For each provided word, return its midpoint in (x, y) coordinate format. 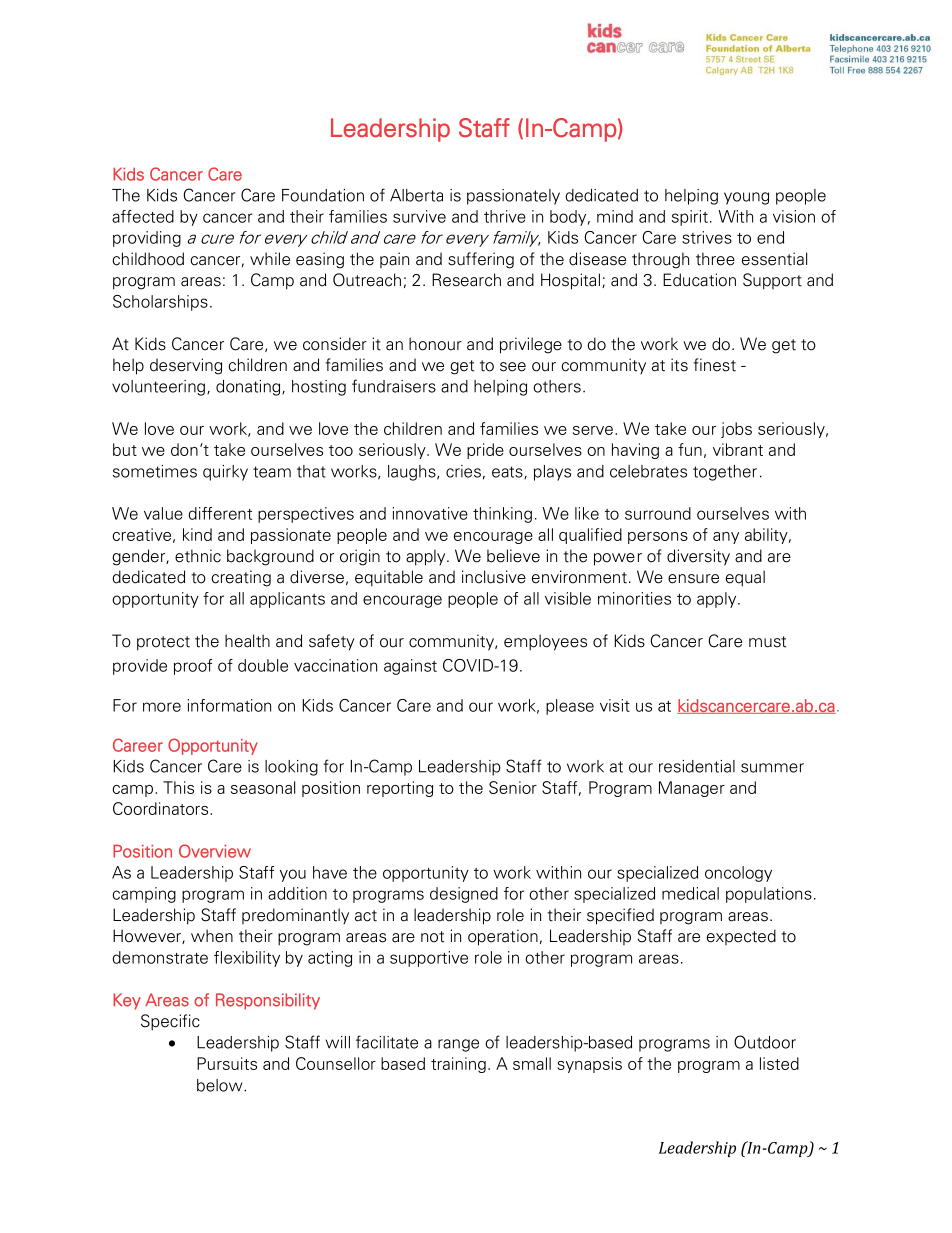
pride (485, 451)
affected (143, 216)
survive (419, 216)
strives (707, 237)
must (767, 642)
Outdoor (765, 1042)
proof (193, 667)
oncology (738, 874)
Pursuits (227, 1063)
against (410, 667)
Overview (215, 851)
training (458, 1065)
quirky (225, 473)
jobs (736, 430)
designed (464, 895)
